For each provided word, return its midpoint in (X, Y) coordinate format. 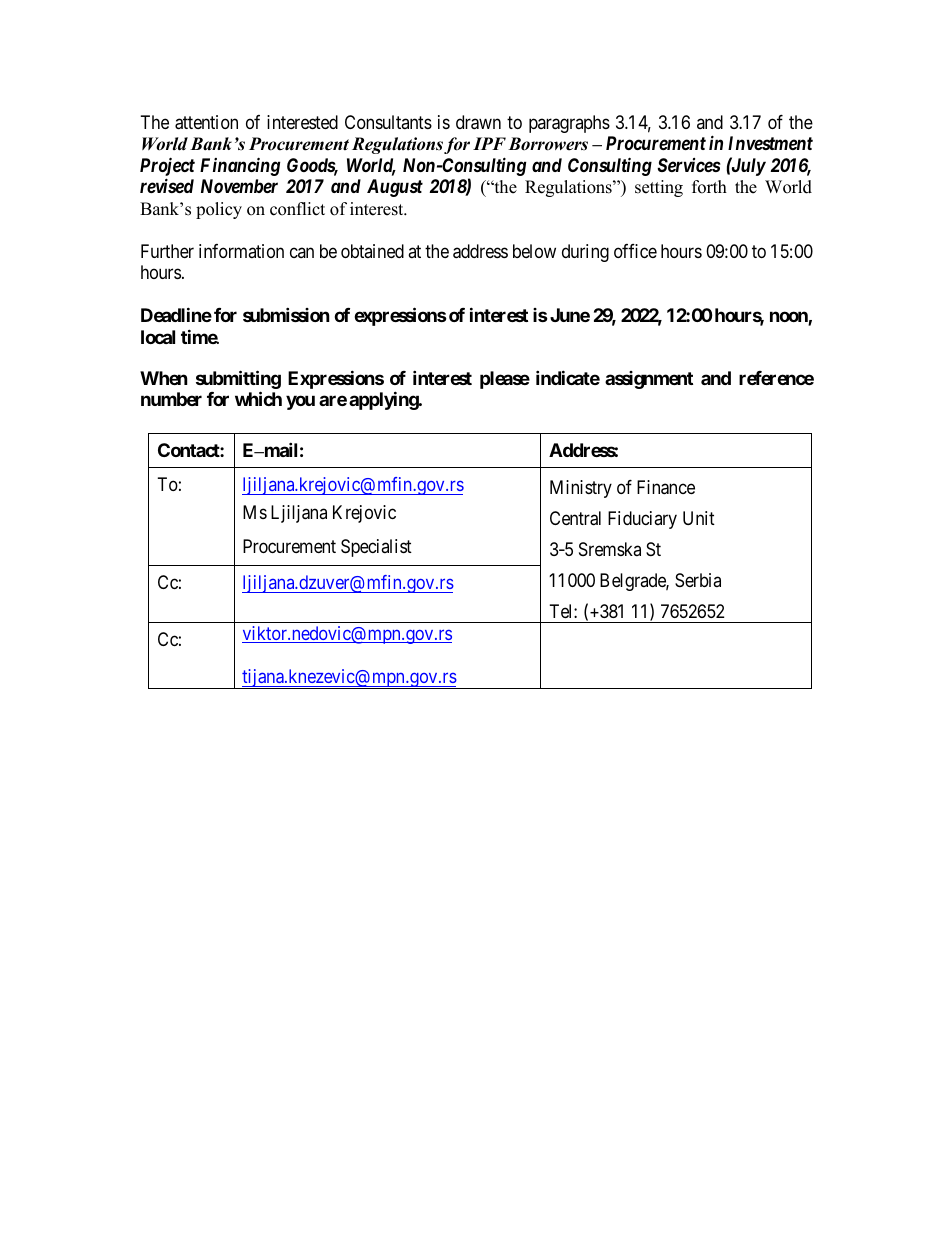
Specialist (376, 548)
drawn (478, 122)
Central (575, 518)
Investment (770, 143)
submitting (238, 381)
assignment (649, 380)
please (505, 380)
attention (206, 122)
